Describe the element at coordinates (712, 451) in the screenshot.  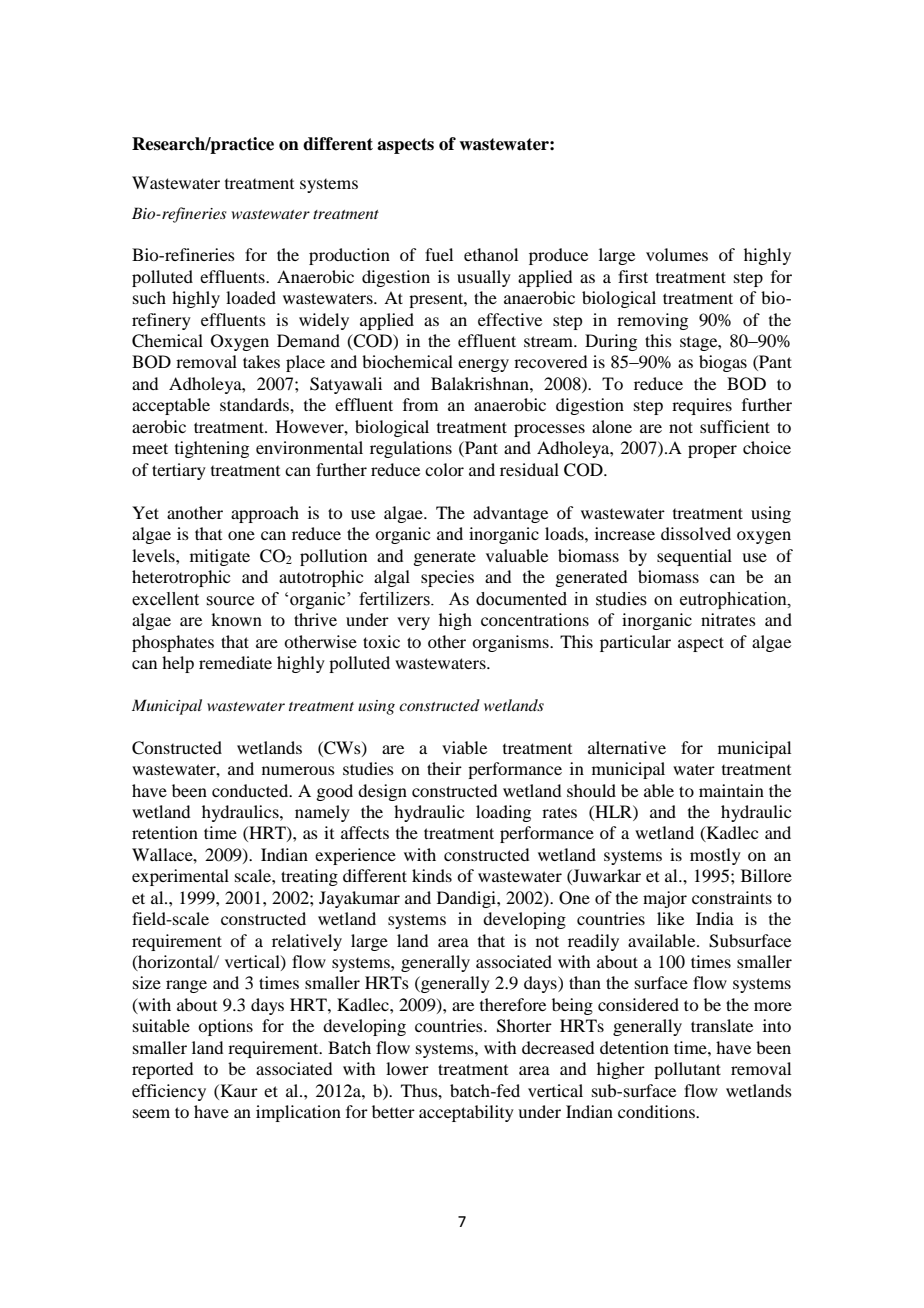
I see `proper` at that location.
